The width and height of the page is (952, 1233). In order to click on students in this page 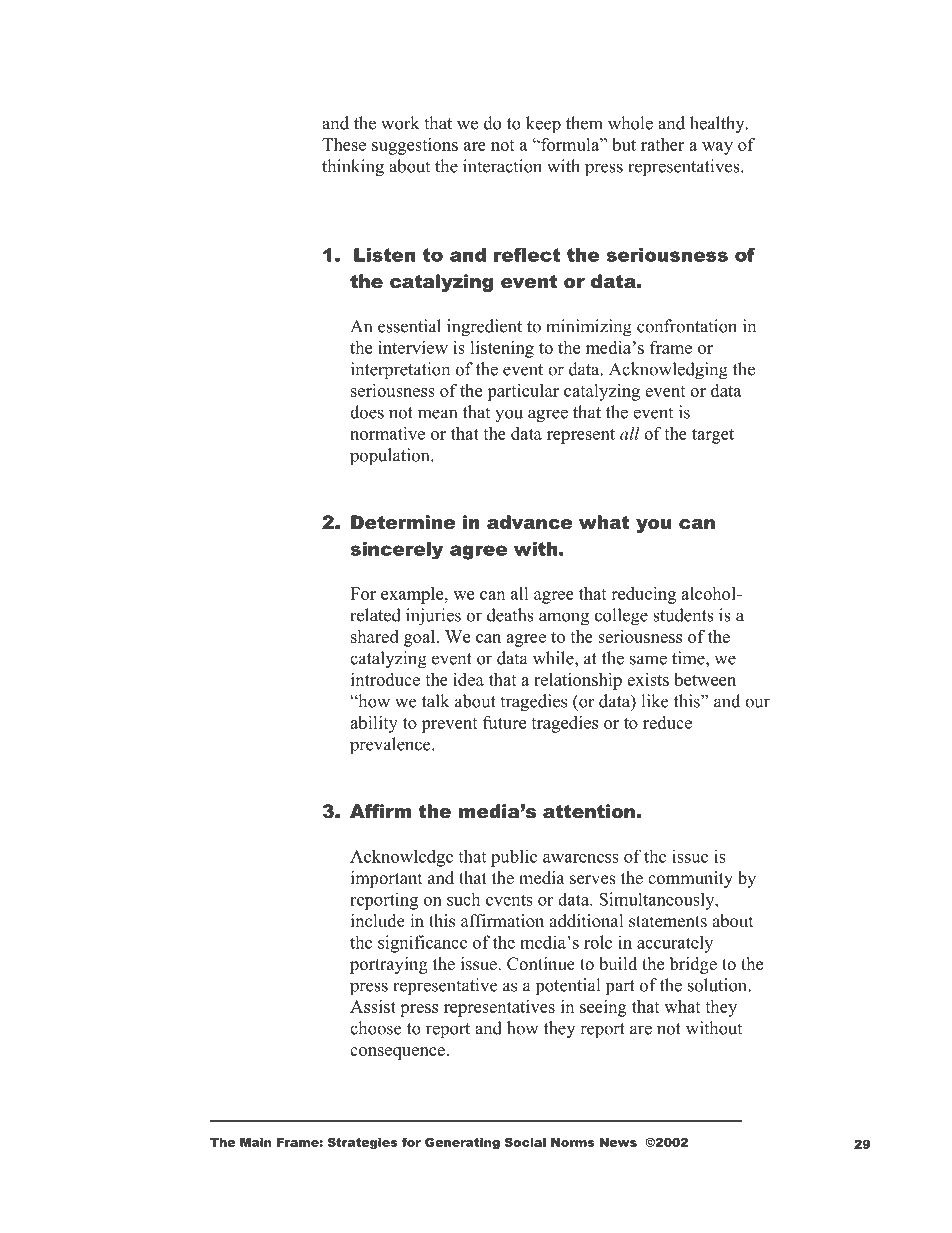, I will do `click(683, 615)`.
